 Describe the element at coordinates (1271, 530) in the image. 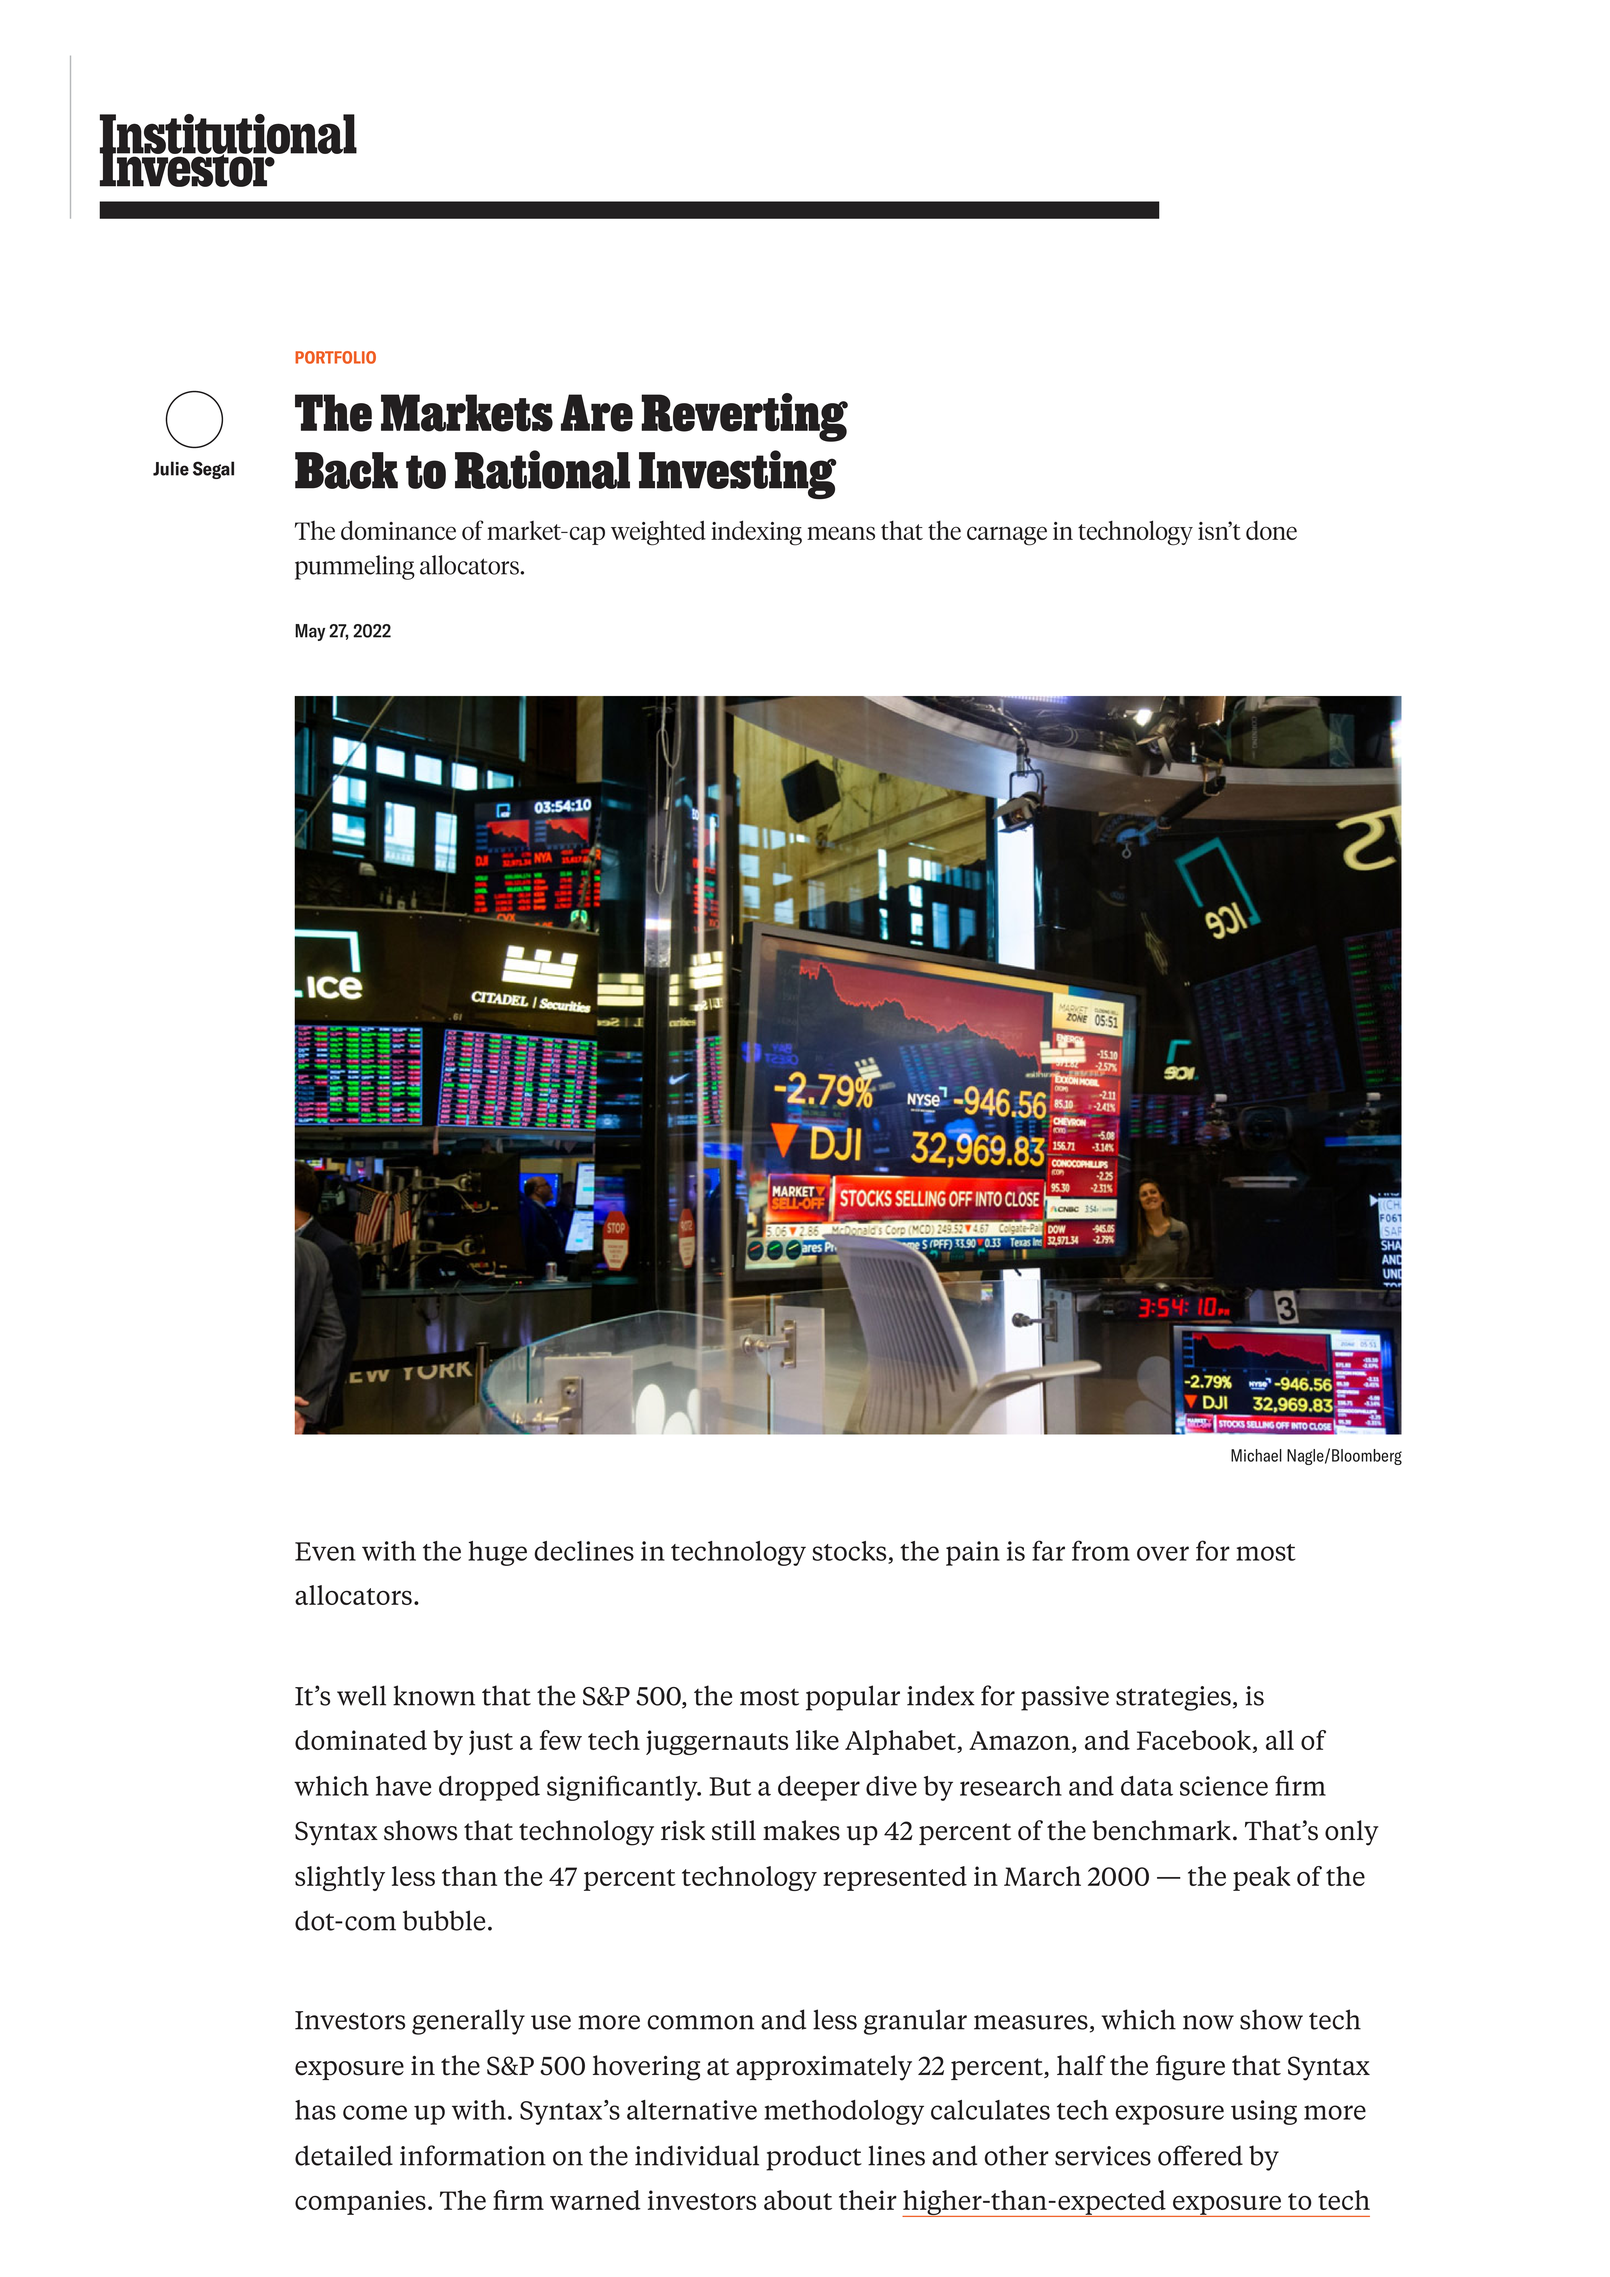

I see `done` at that location.
